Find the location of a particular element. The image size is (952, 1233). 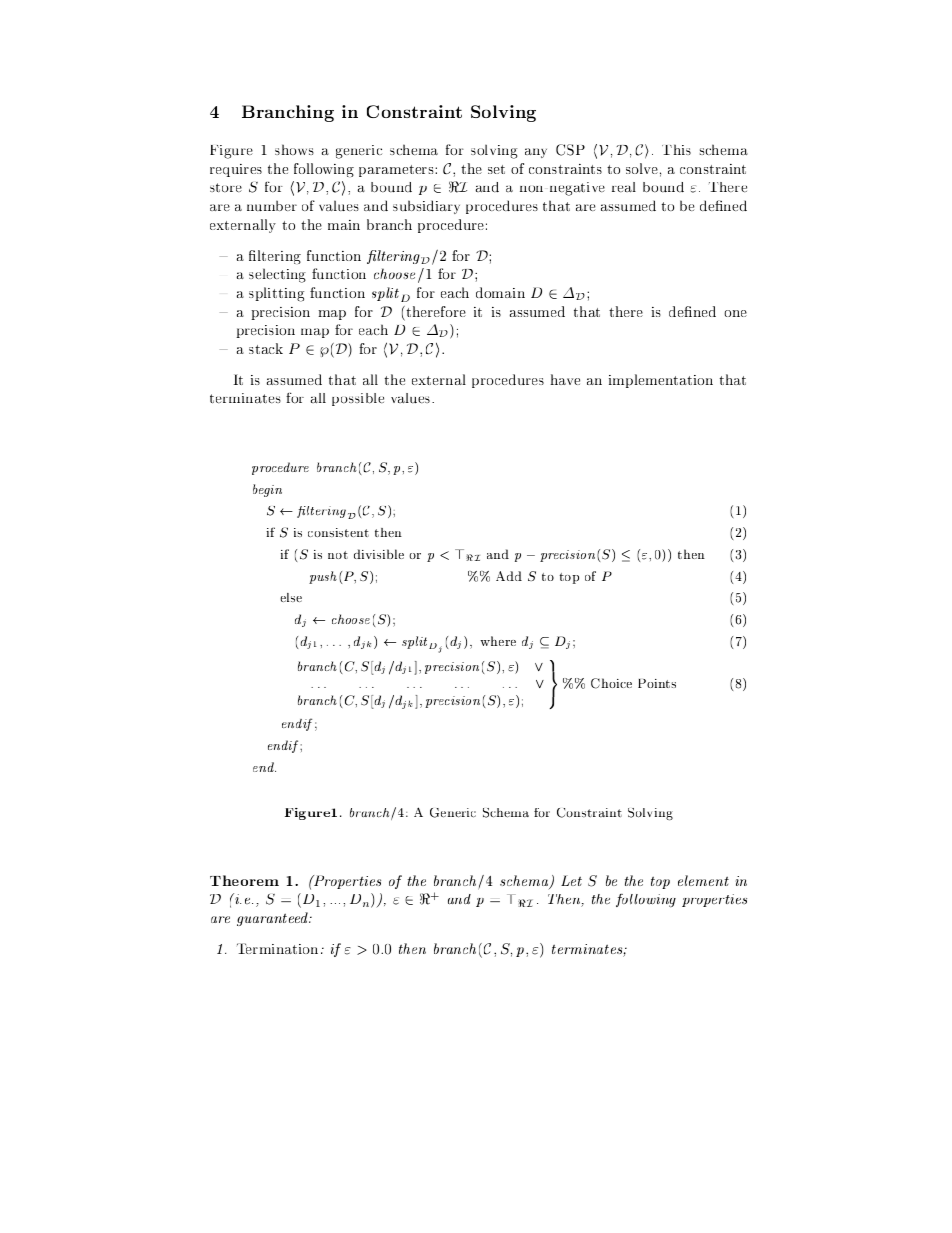

not is located at coordinates (338, 555).
